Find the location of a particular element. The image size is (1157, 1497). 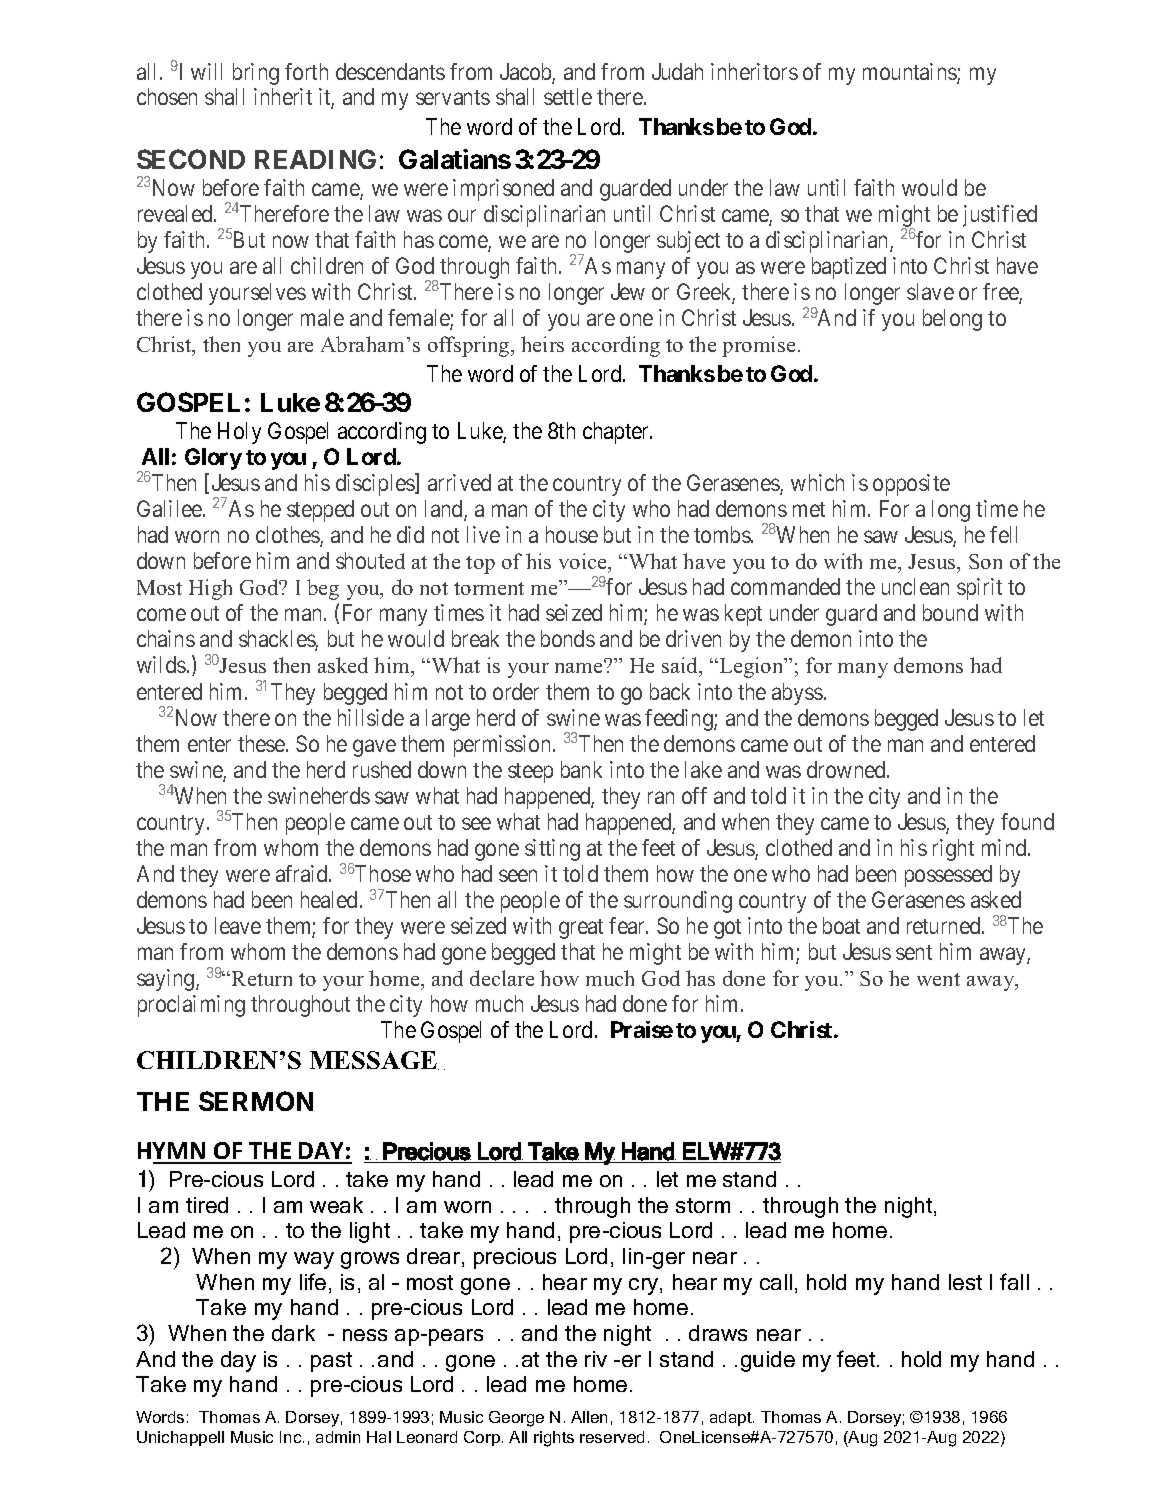

house is located at coordinates (572, 534).
